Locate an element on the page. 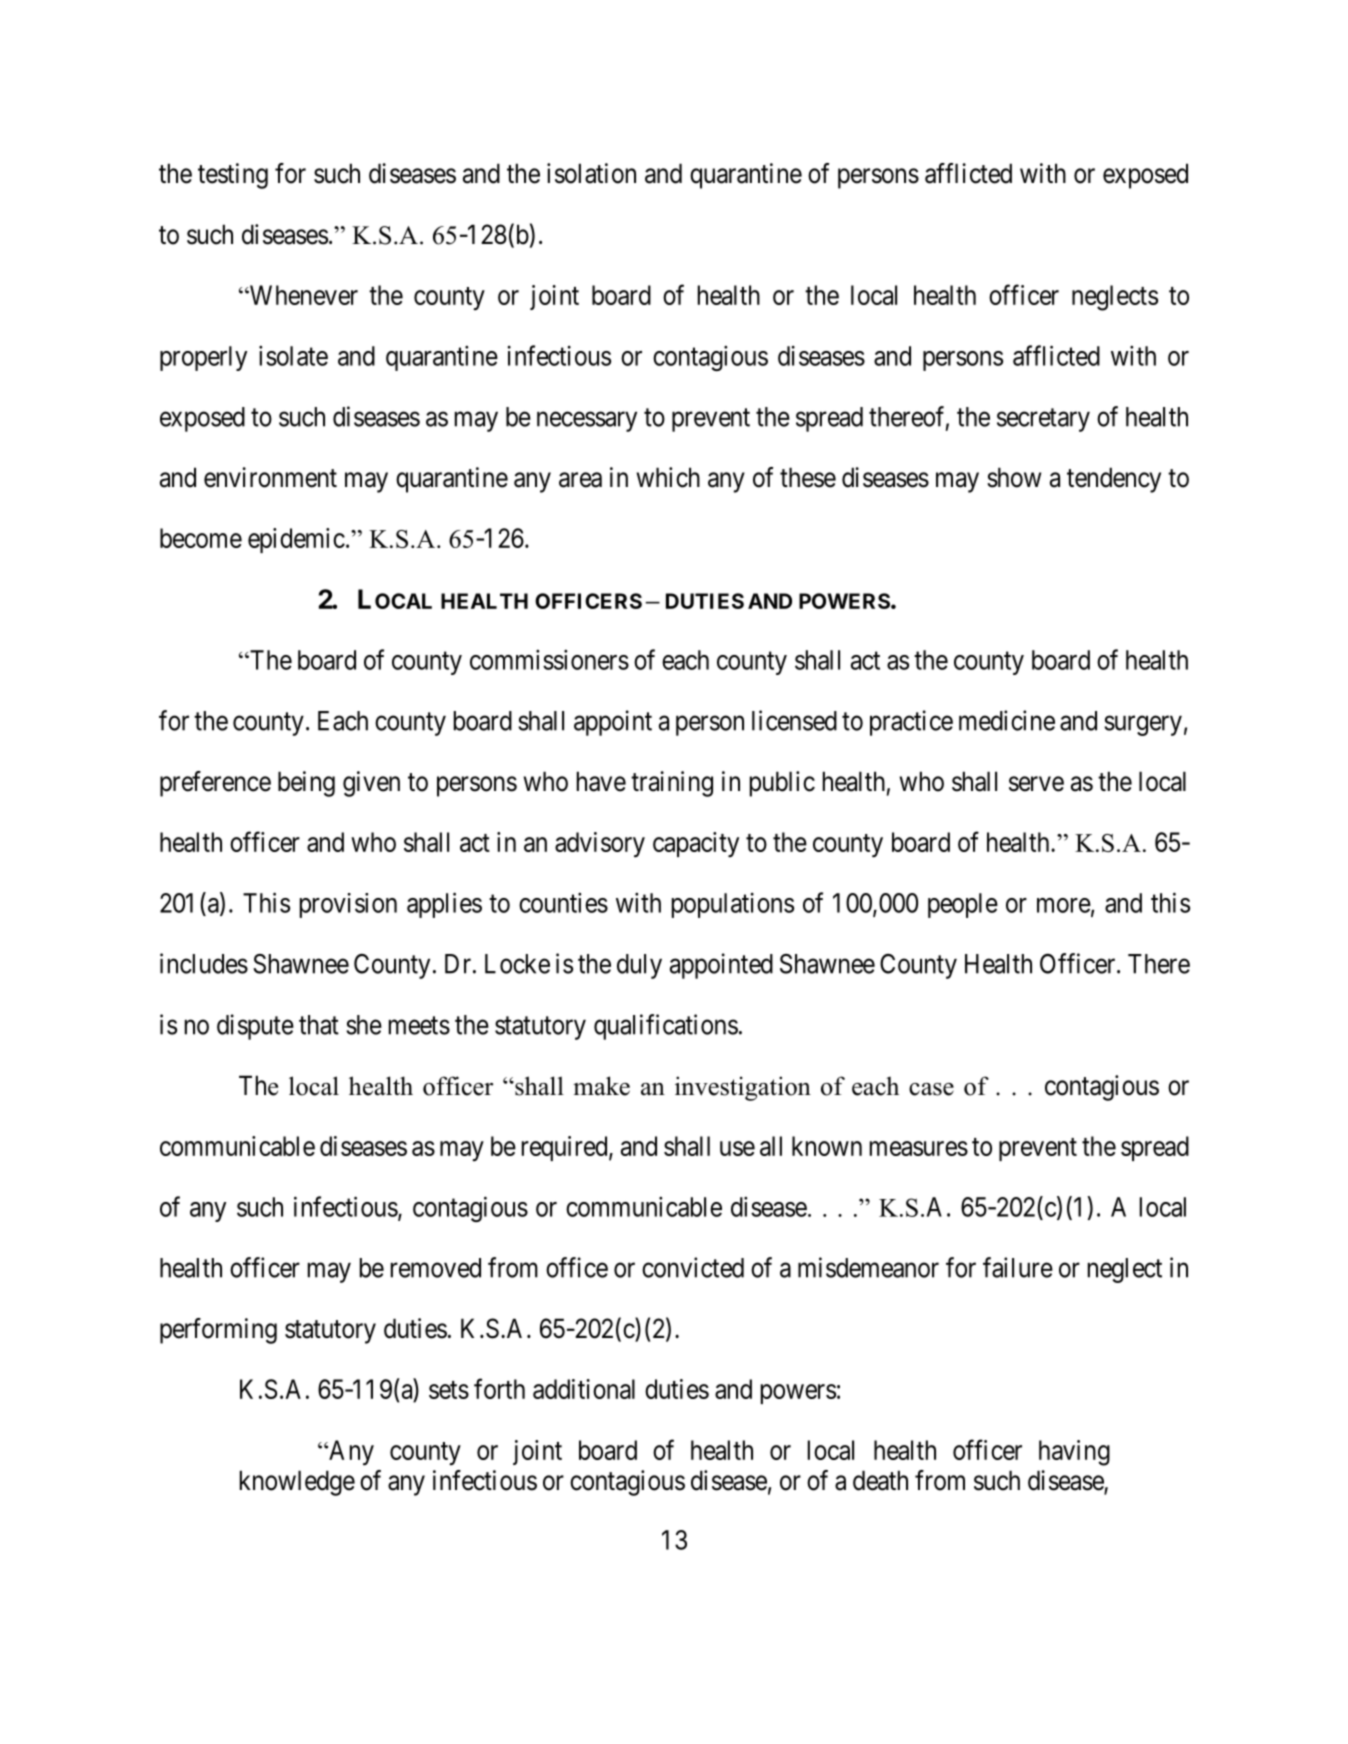 The height and width of the document is (1744, 1348). knowledge is located at coordinates (297, 1483).
